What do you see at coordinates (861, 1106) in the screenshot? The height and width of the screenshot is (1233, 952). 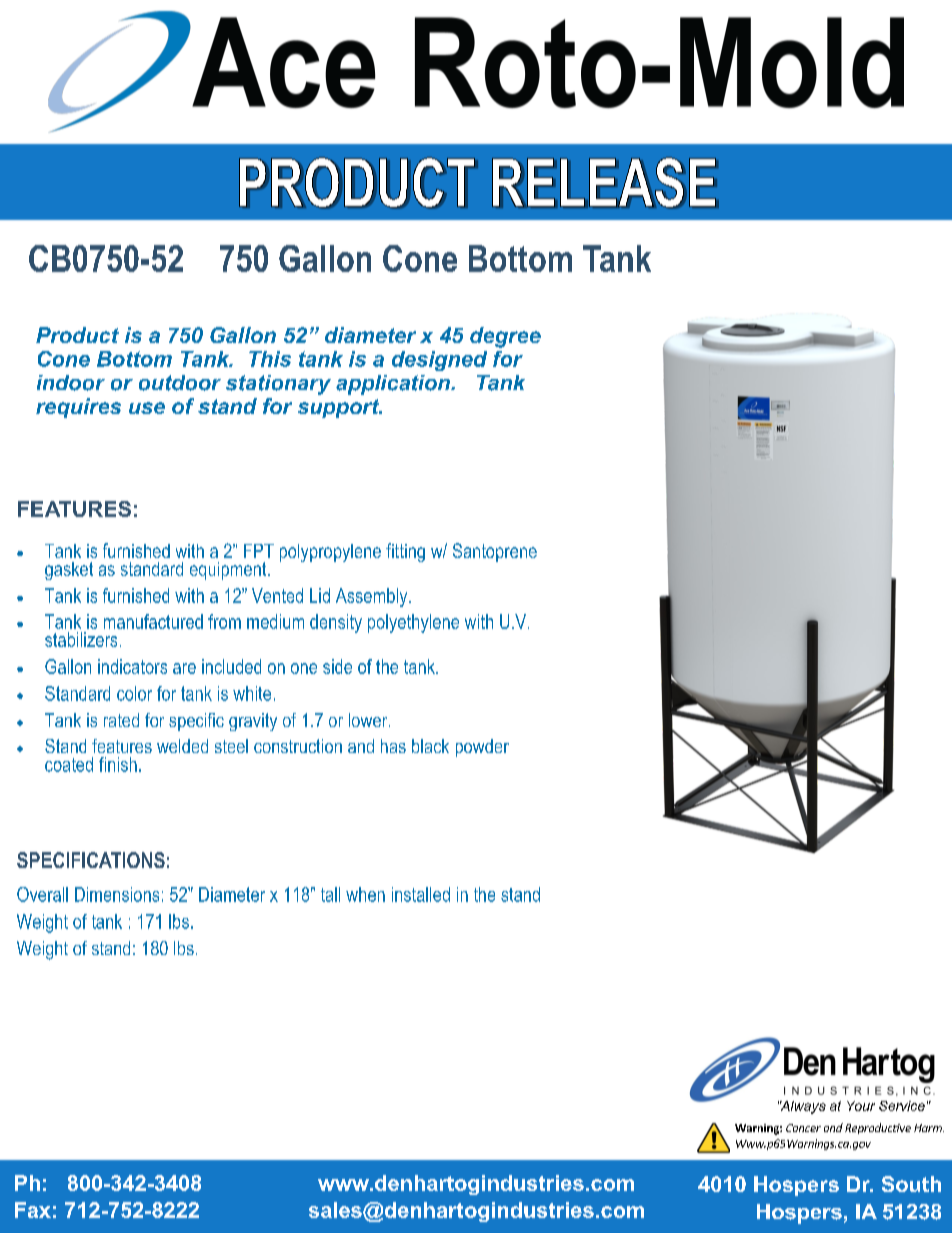 I see `Your` at bounding box center [861, 1106].
